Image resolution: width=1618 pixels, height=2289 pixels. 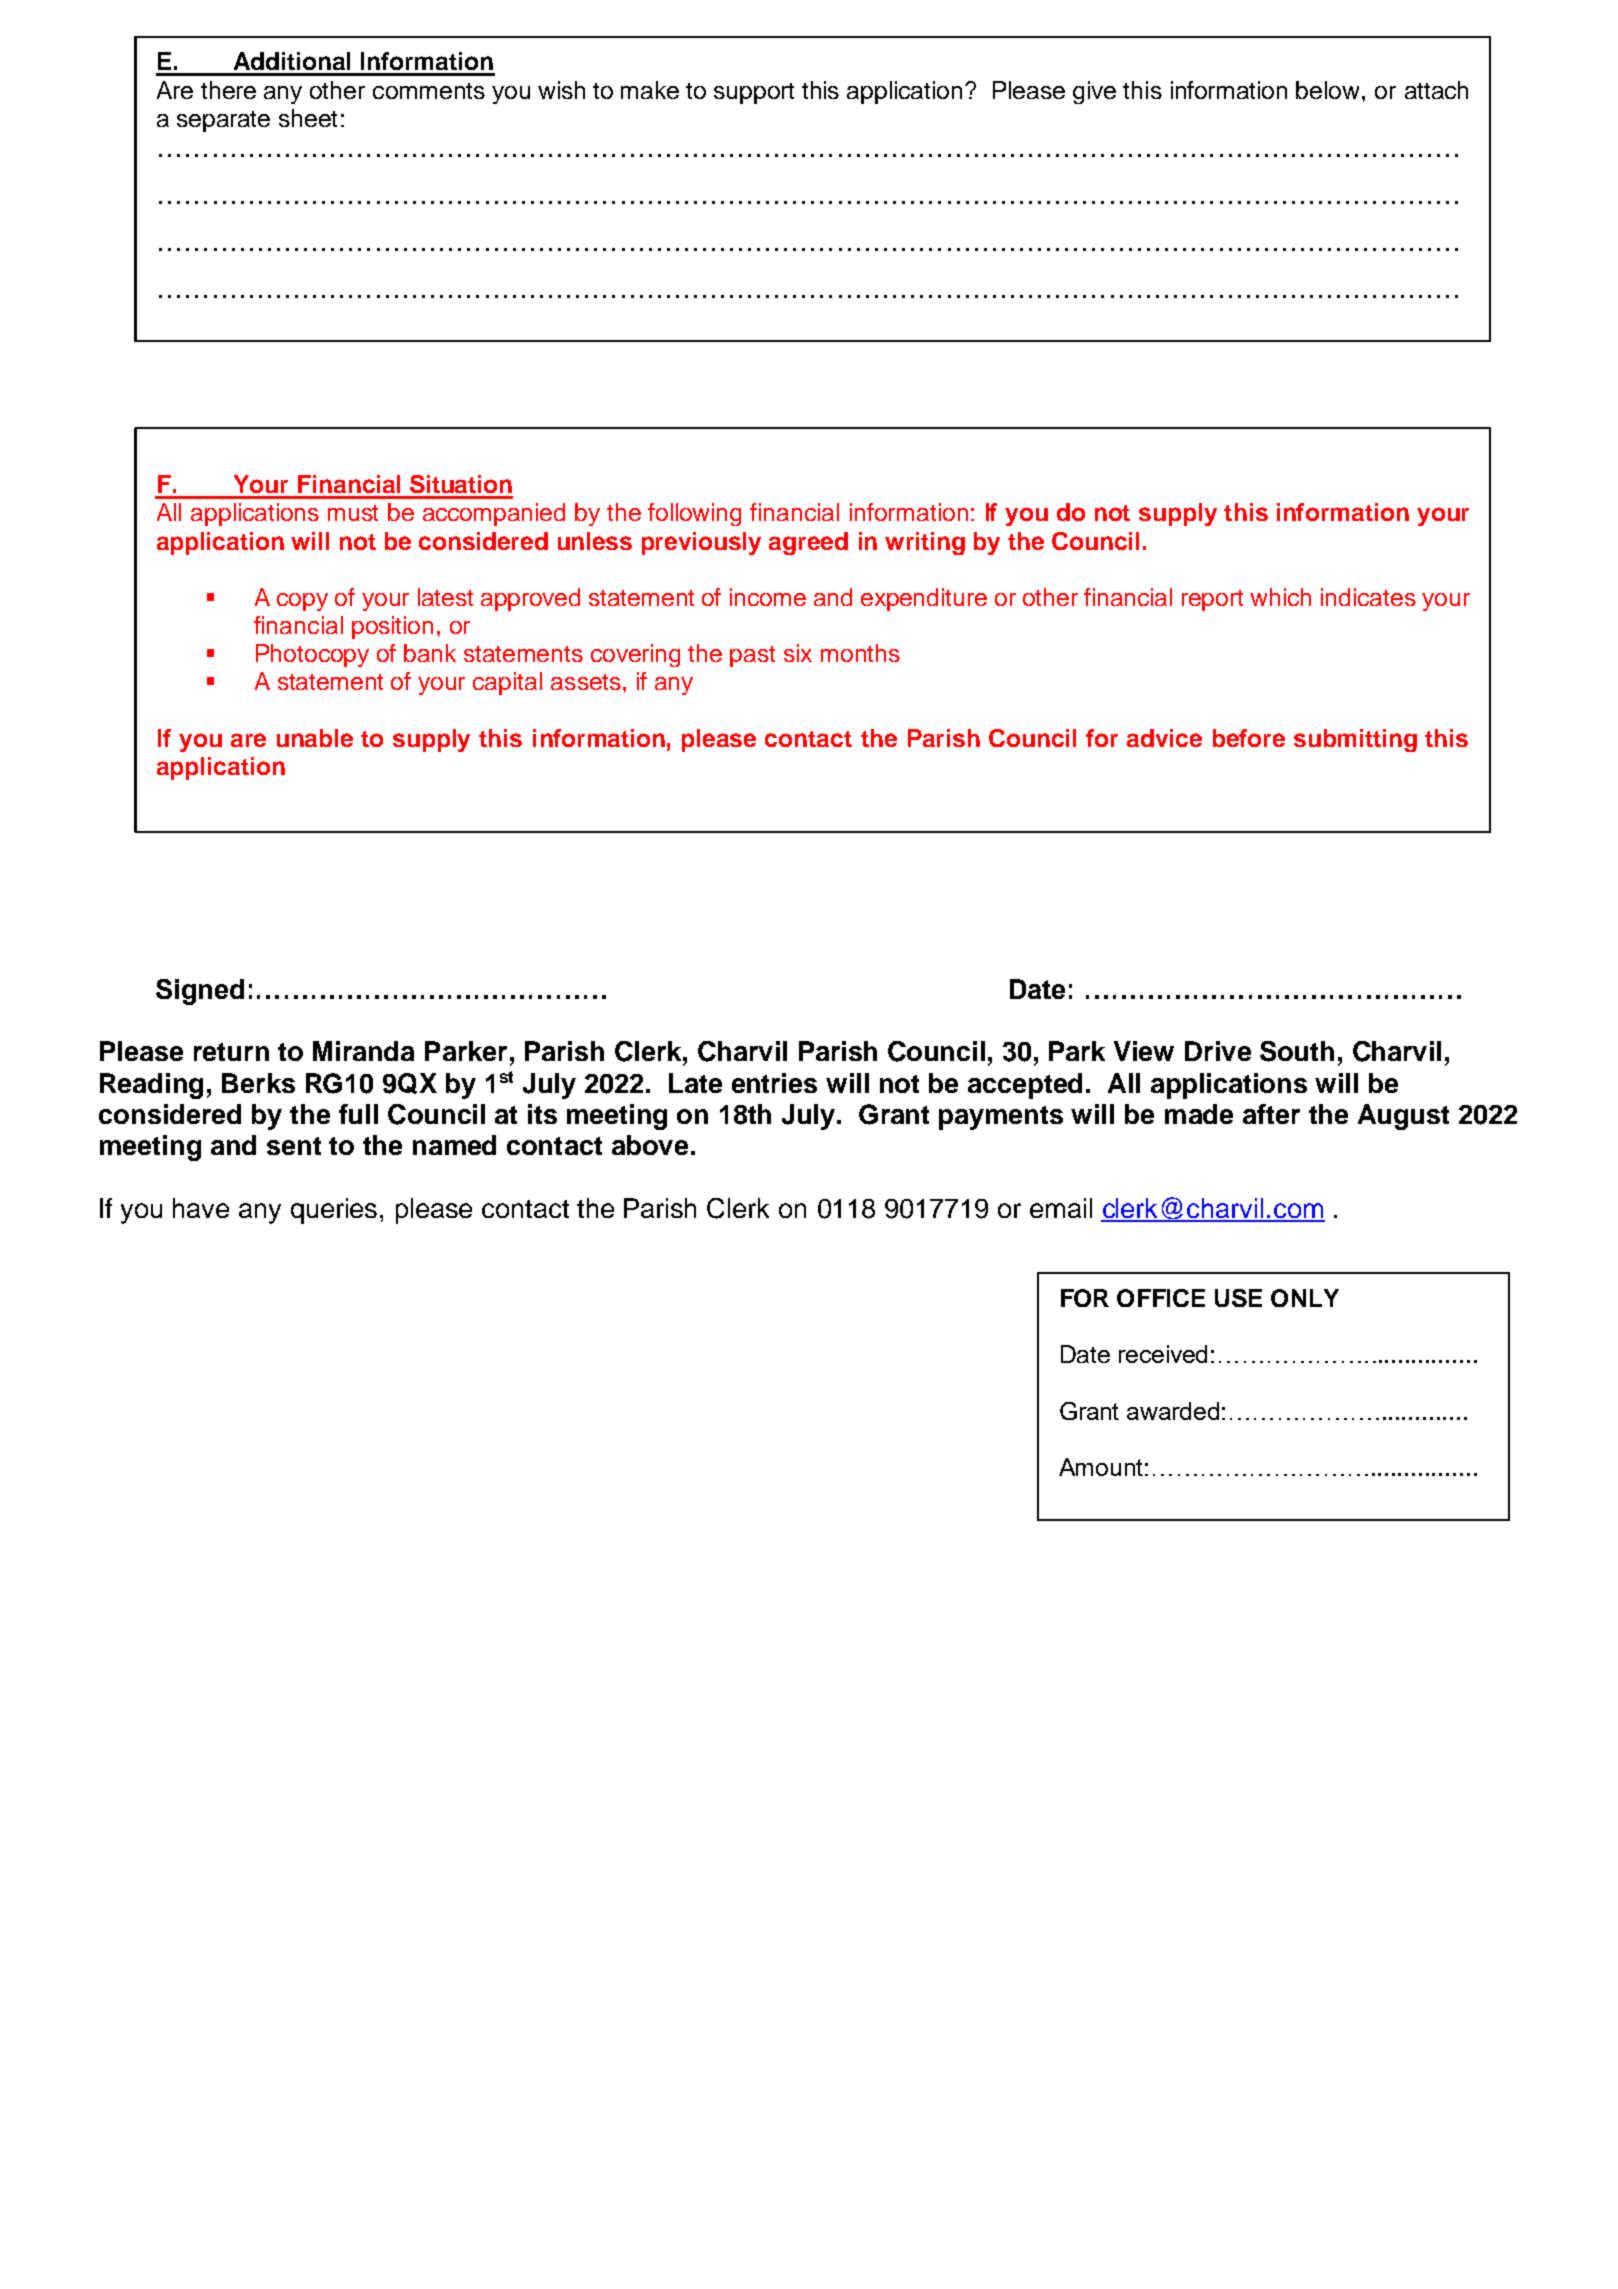 I want to click on support, so click(x=754, y=93).
